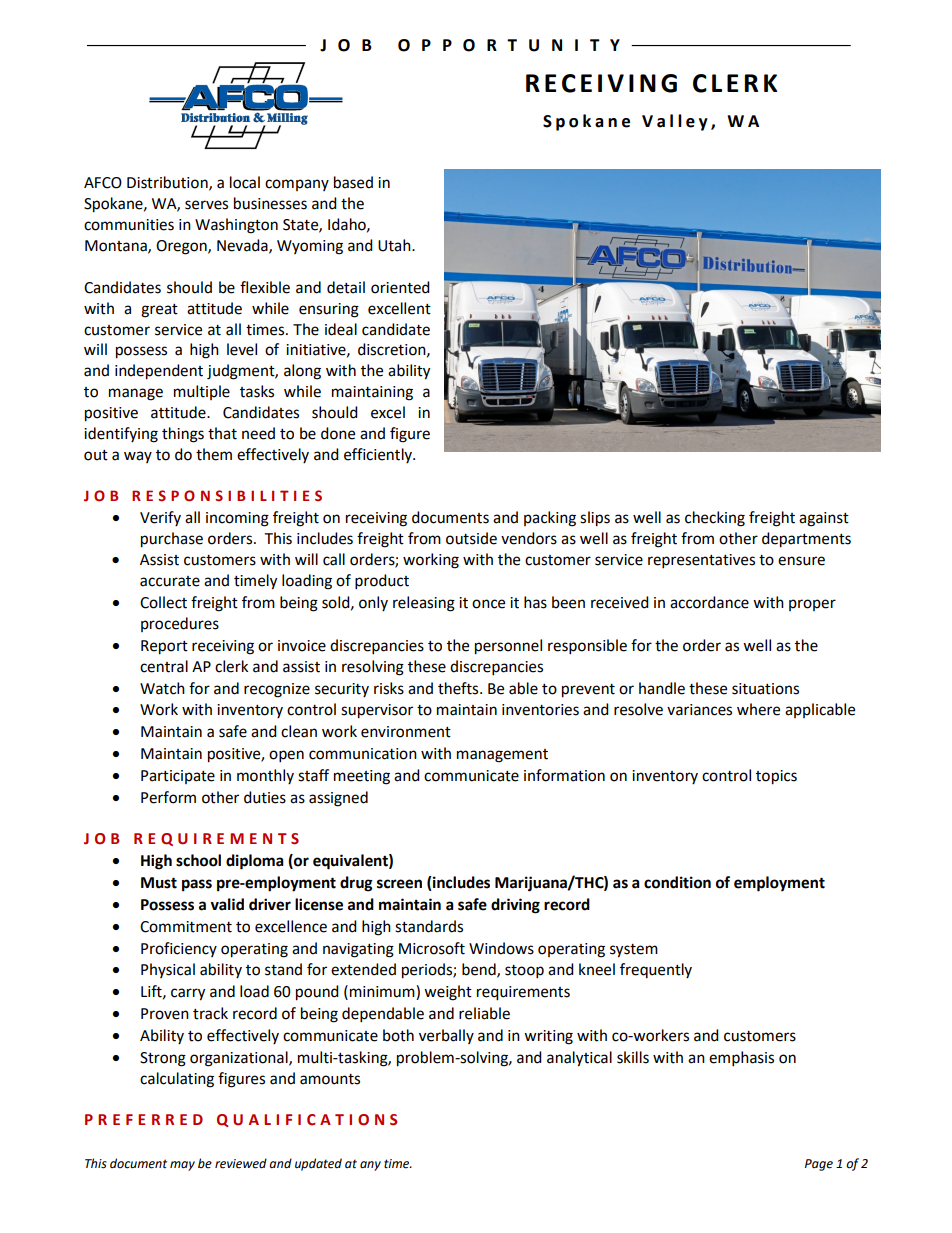  What do you see at coordinates (395, 245) in the document?
I see `Utah` at bounding box center [395, 245].
